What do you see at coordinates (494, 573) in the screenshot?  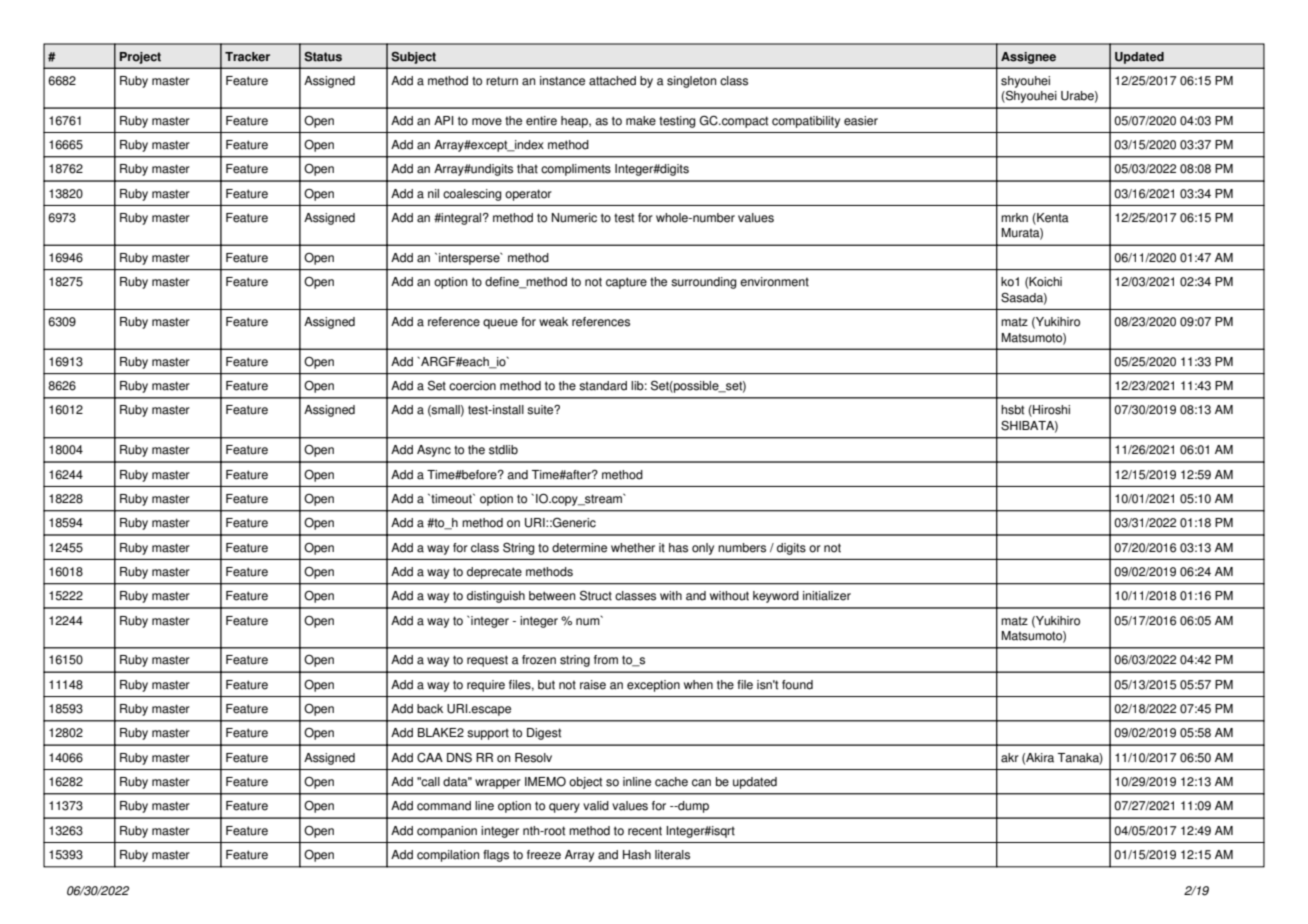 I see `deprecate` at bounding box center [494, 573].
